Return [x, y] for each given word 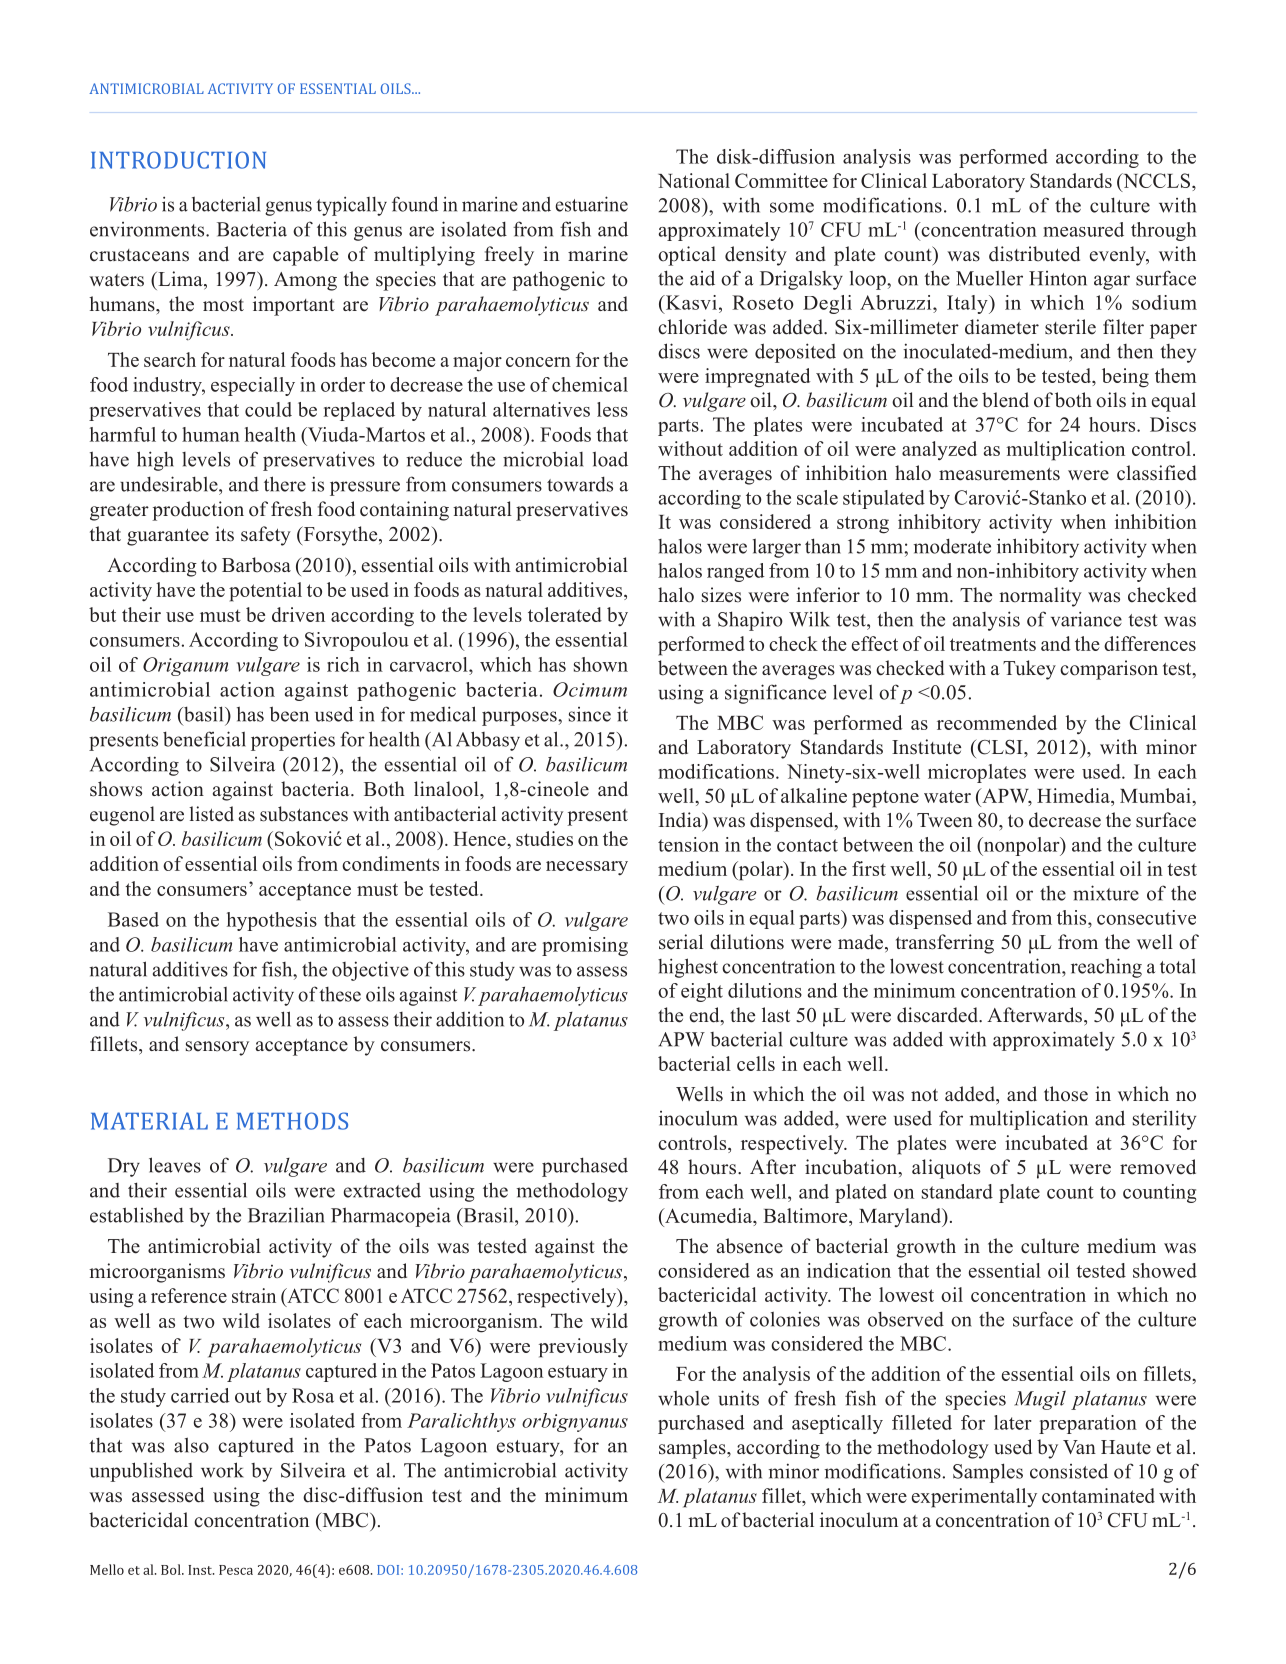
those [1066, 1094]
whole [683, 1398]
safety [266, 536]
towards [580, 484]
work [222, 1470]
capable [306, 256]
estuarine [591, 204]
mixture [1106, 893]
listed [211, 814]
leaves [175, 1165]
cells [756, 1063]
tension [688, 844]
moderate [952, 546]
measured [1083, 229]
